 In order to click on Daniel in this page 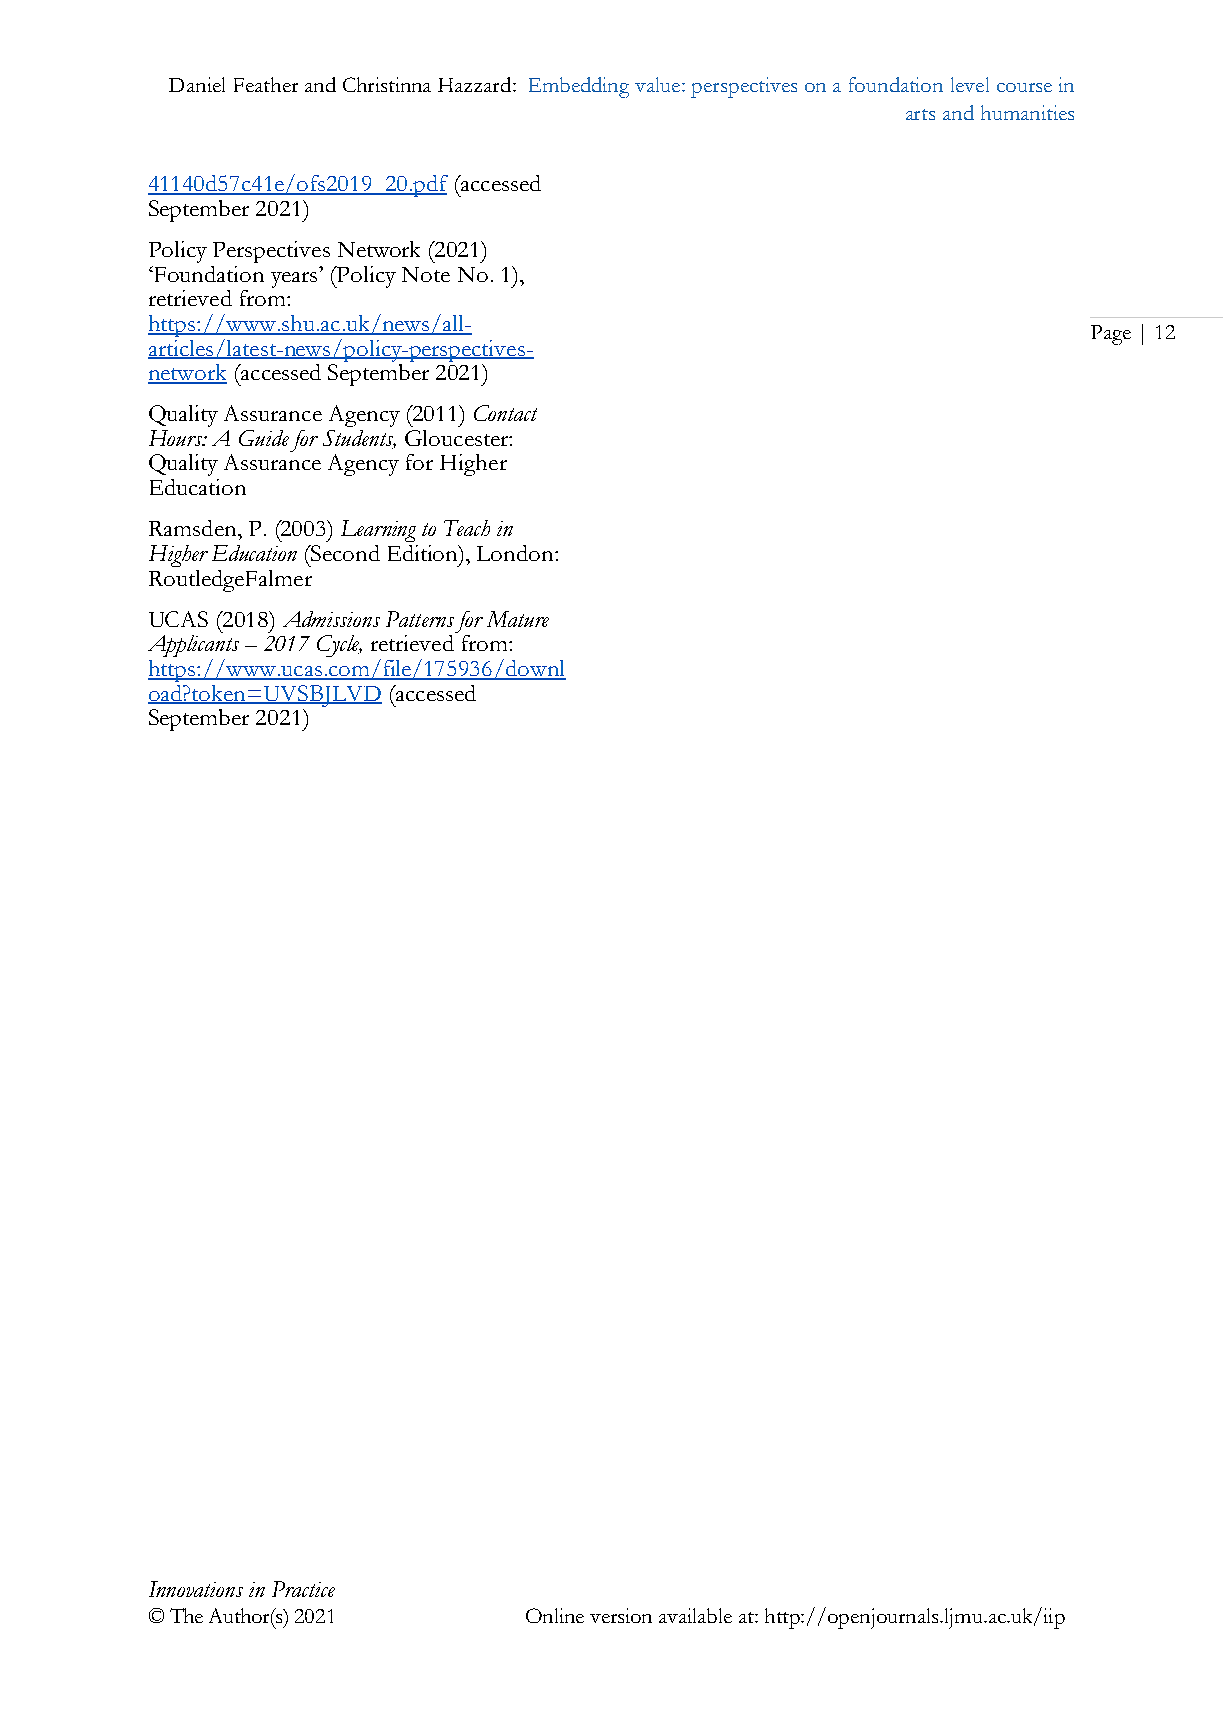, I will do `click(197, 84)`.
